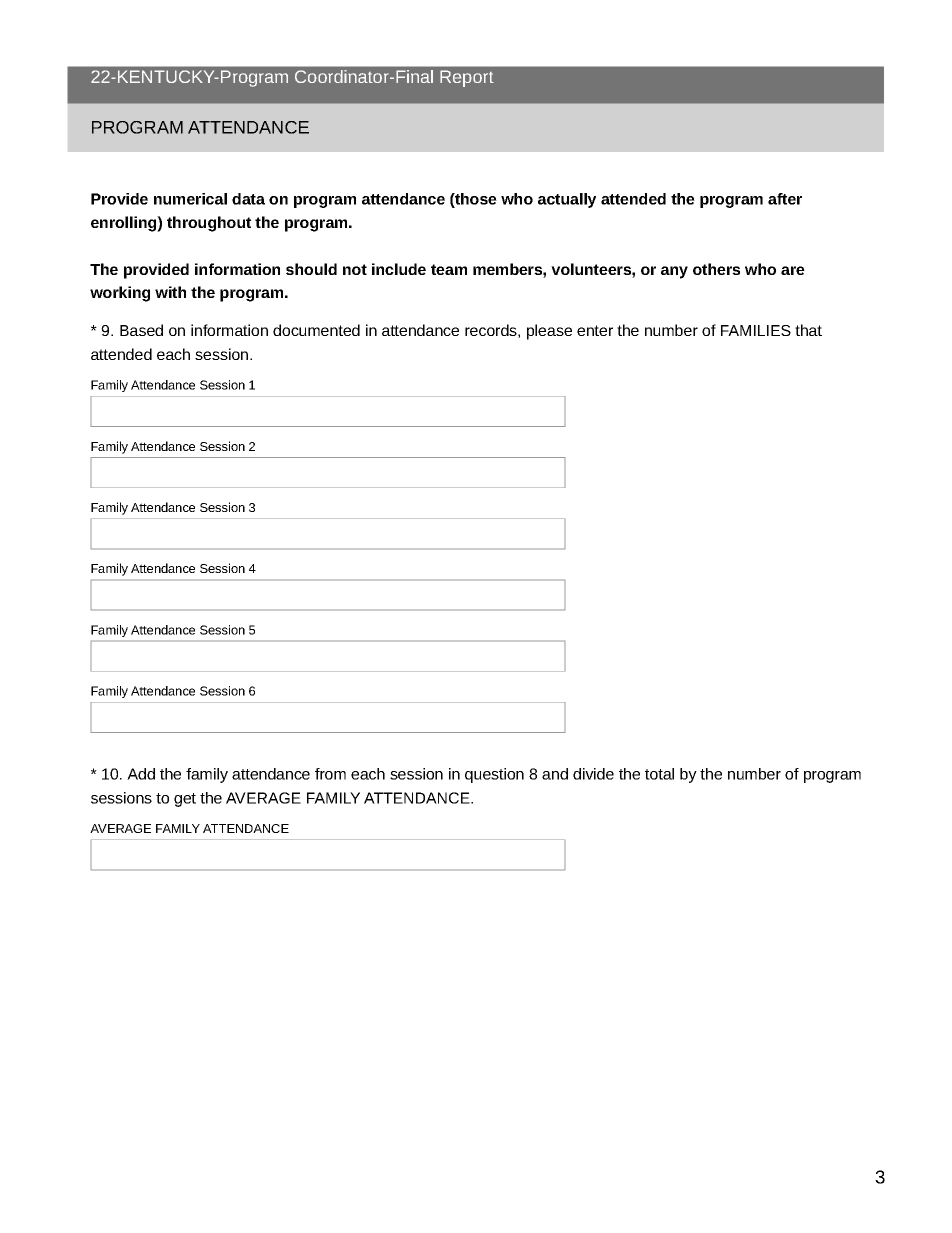 The image size is (952, 1233). Describe the element at coordinates (494, 775) in the screenshot. I see `question` at that location.
